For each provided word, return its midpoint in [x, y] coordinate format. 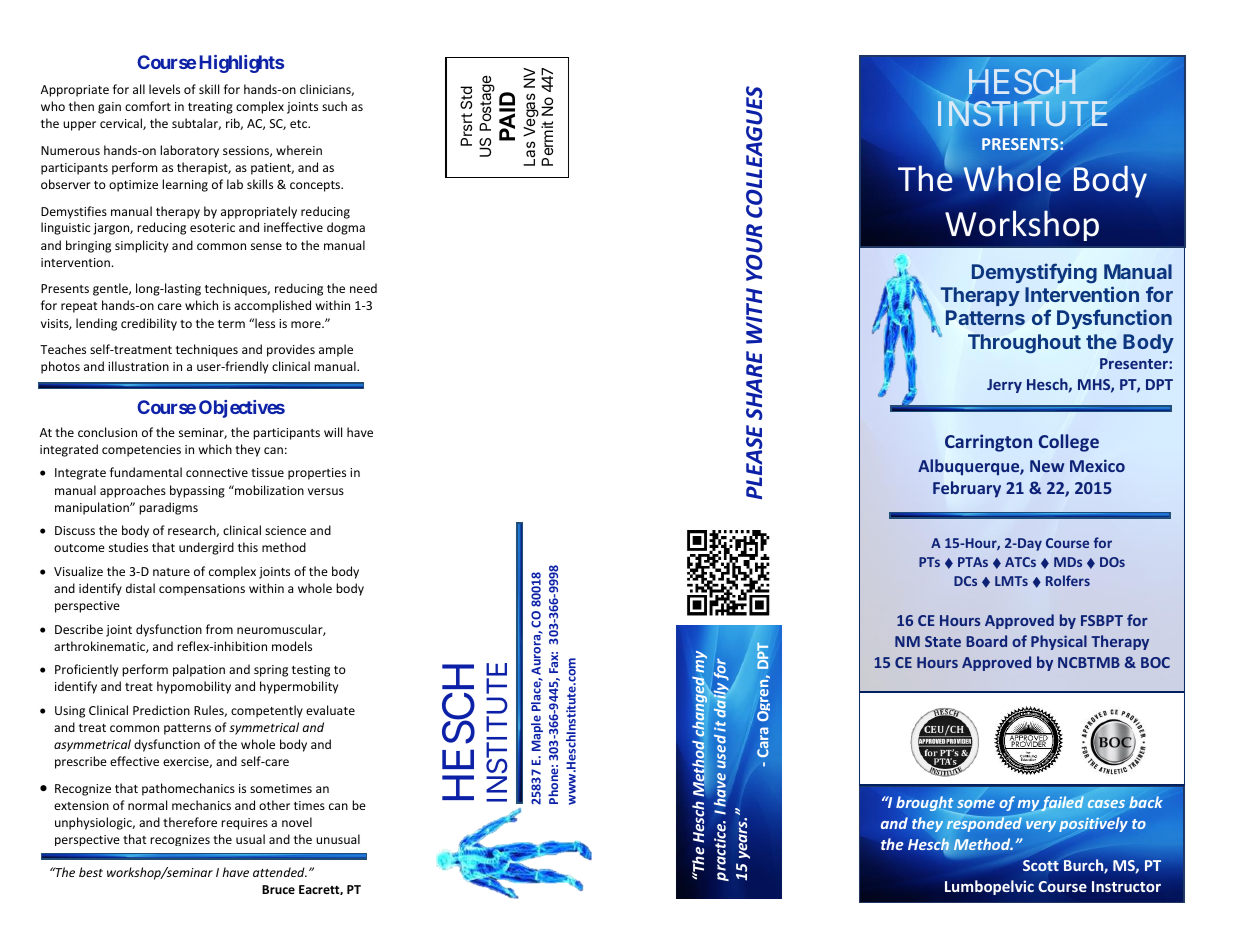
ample [336, 350]
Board [986, 641]
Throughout [1024, 344]
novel [297, 822]
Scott [1041, 865]
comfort [148, 106]
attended [280, 872]
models [292, 646]
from [219, 629]
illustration [138, 366]
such [334, 106]
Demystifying [1034, 273]
